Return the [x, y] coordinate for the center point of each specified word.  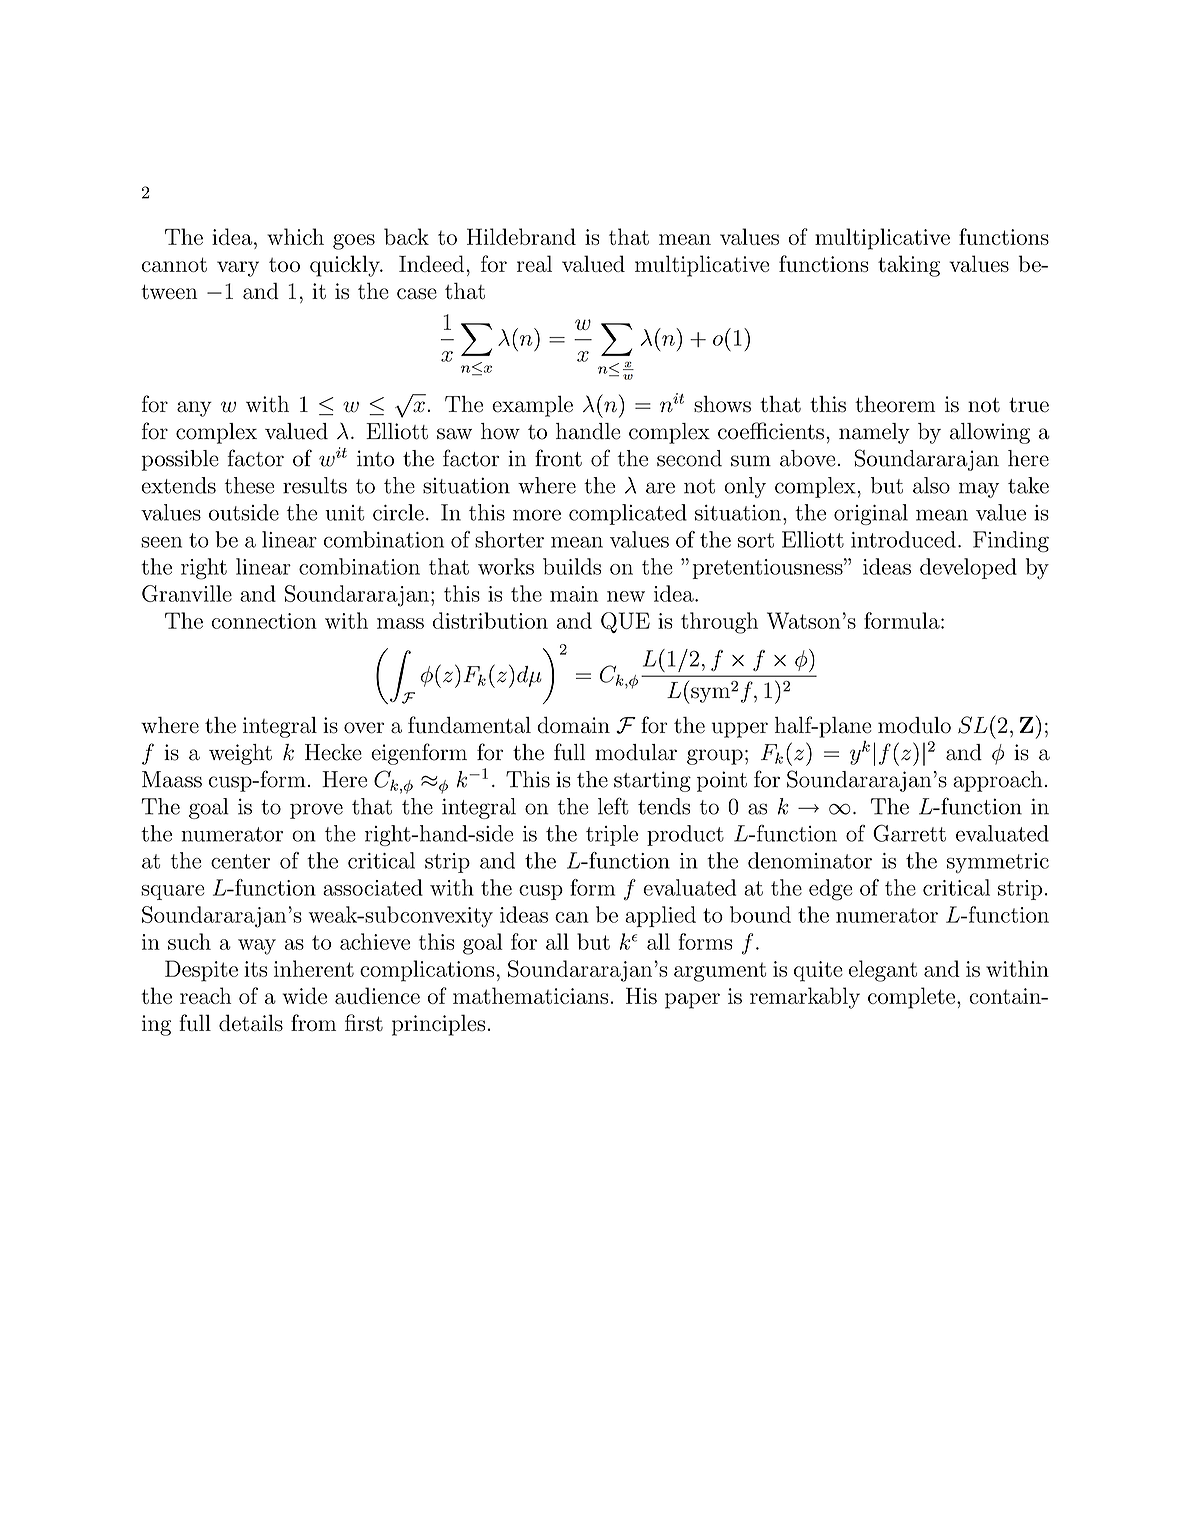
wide [304, 995]
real [534, 263]
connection [264, 621]
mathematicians [530, 995]
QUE [625, 622]
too [284, 265]
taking [909, 266]
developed [968, 568]
